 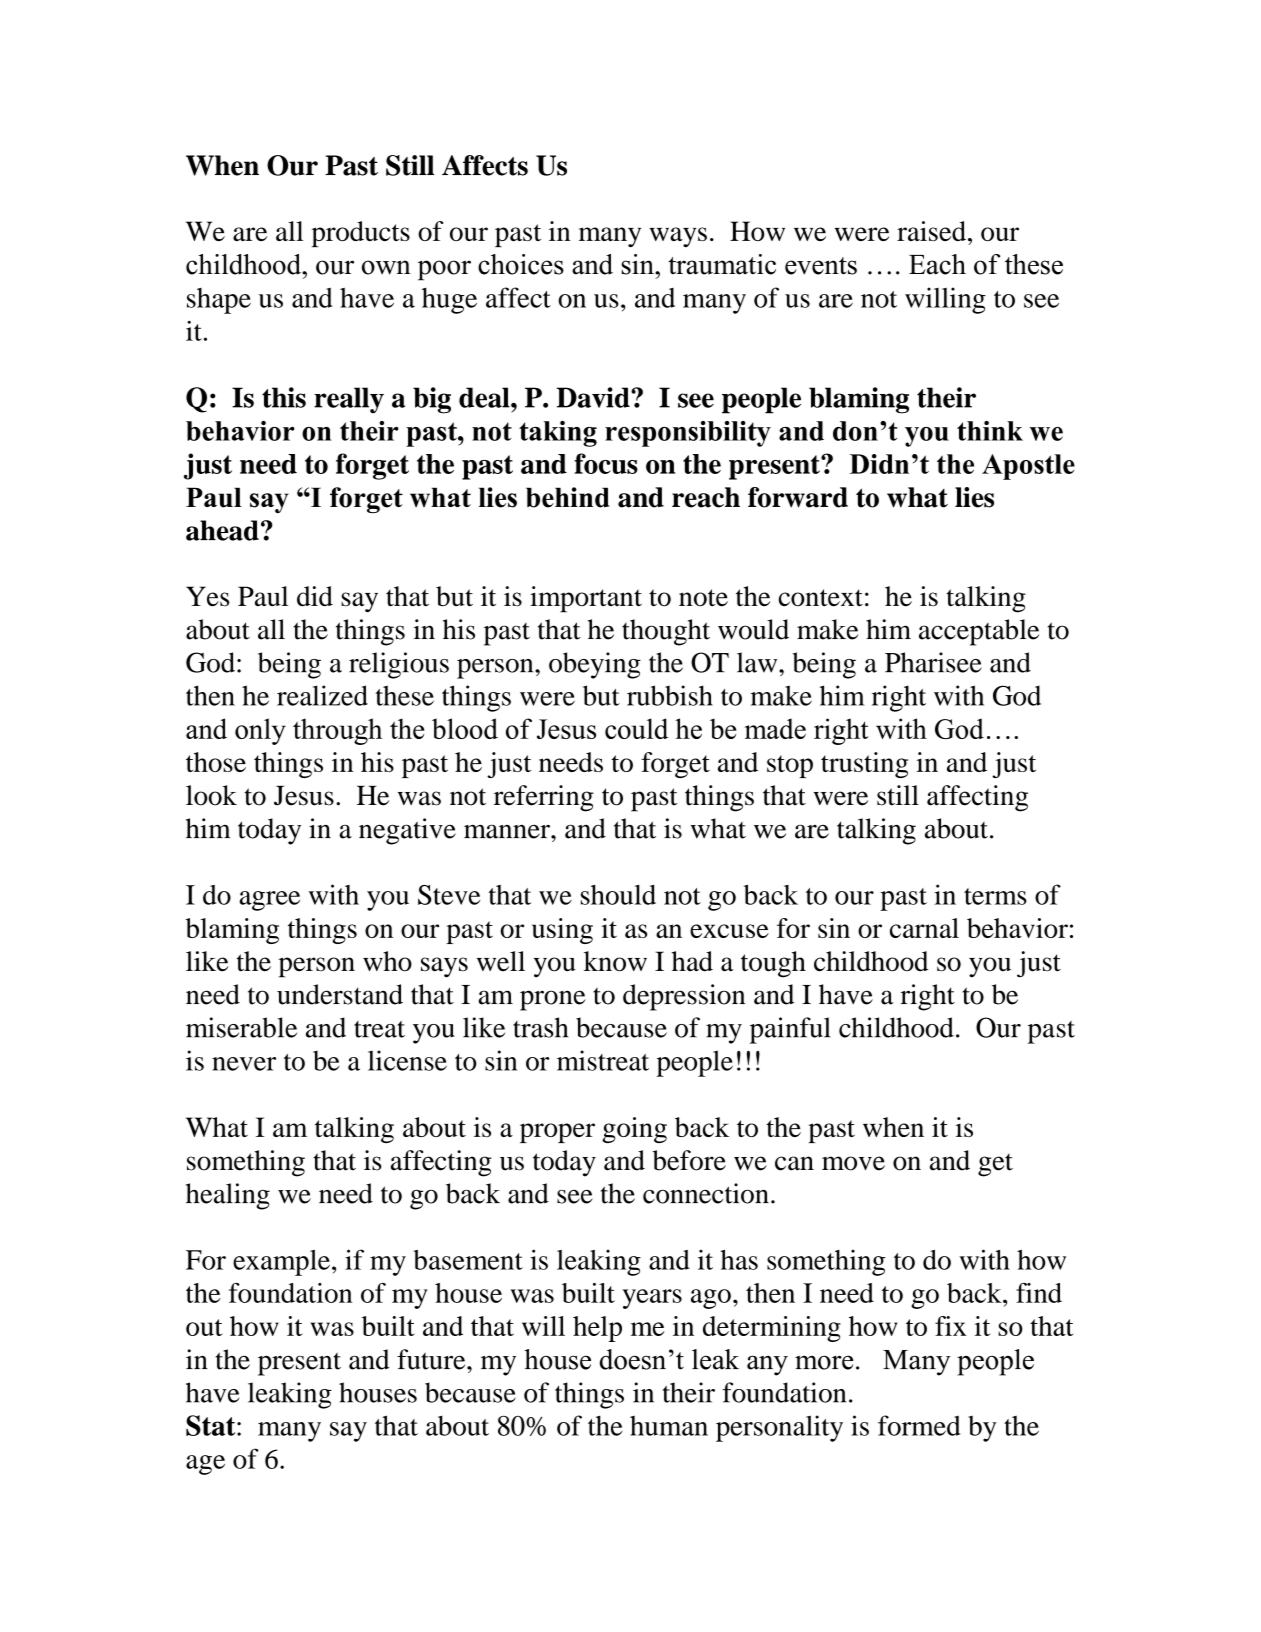 I want to click on raised, so click(x=931, y=231).
